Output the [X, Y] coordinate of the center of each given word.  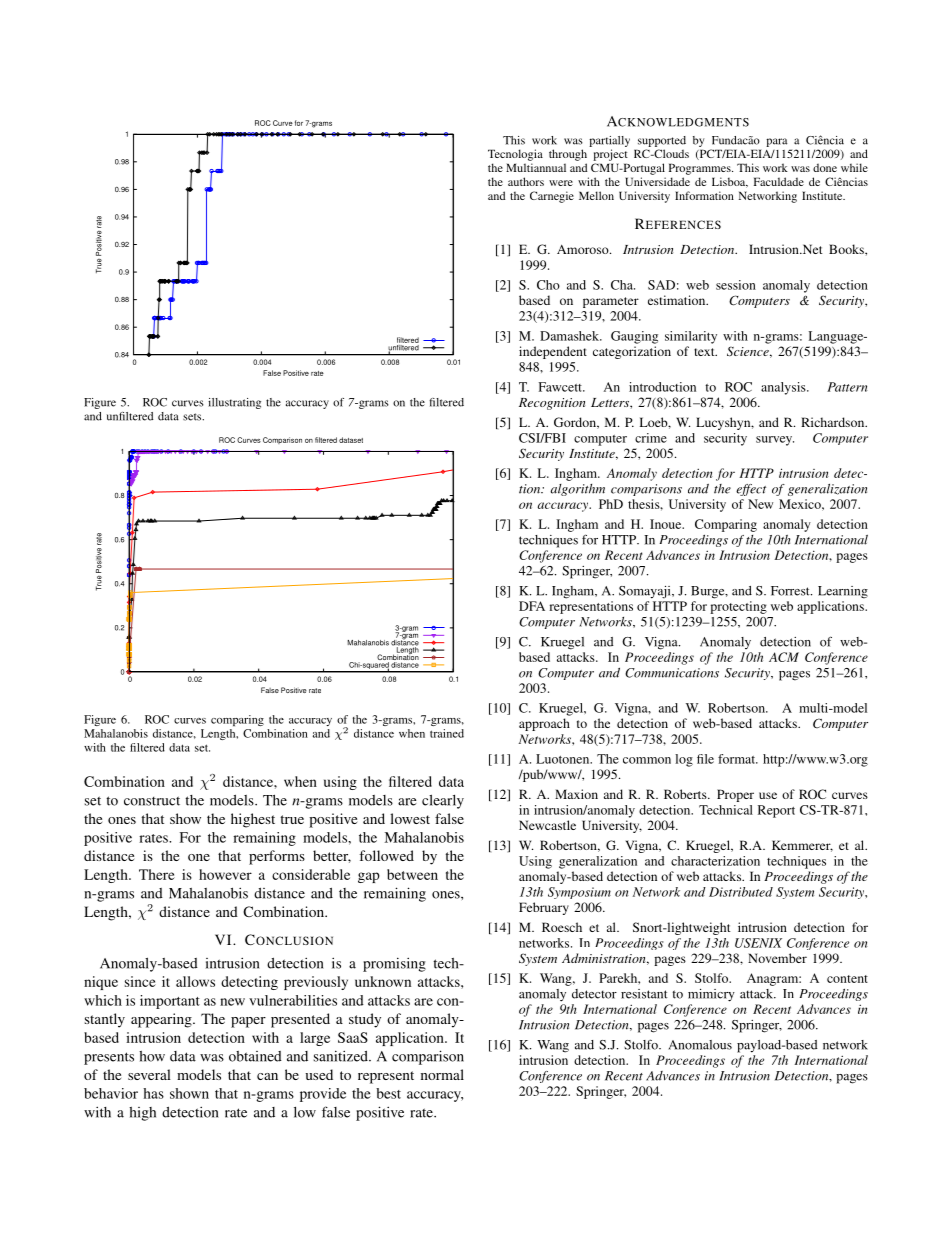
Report [776, 811]
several [149, 1074]
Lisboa [730, 182]
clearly [443, 801]
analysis [784, 388]
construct [152, 801]
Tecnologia [515, 155]
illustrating [234, 403]
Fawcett [561, 387]
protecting [738, 607]
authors [526, 181]
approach [544, 724]
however [225, 874]
